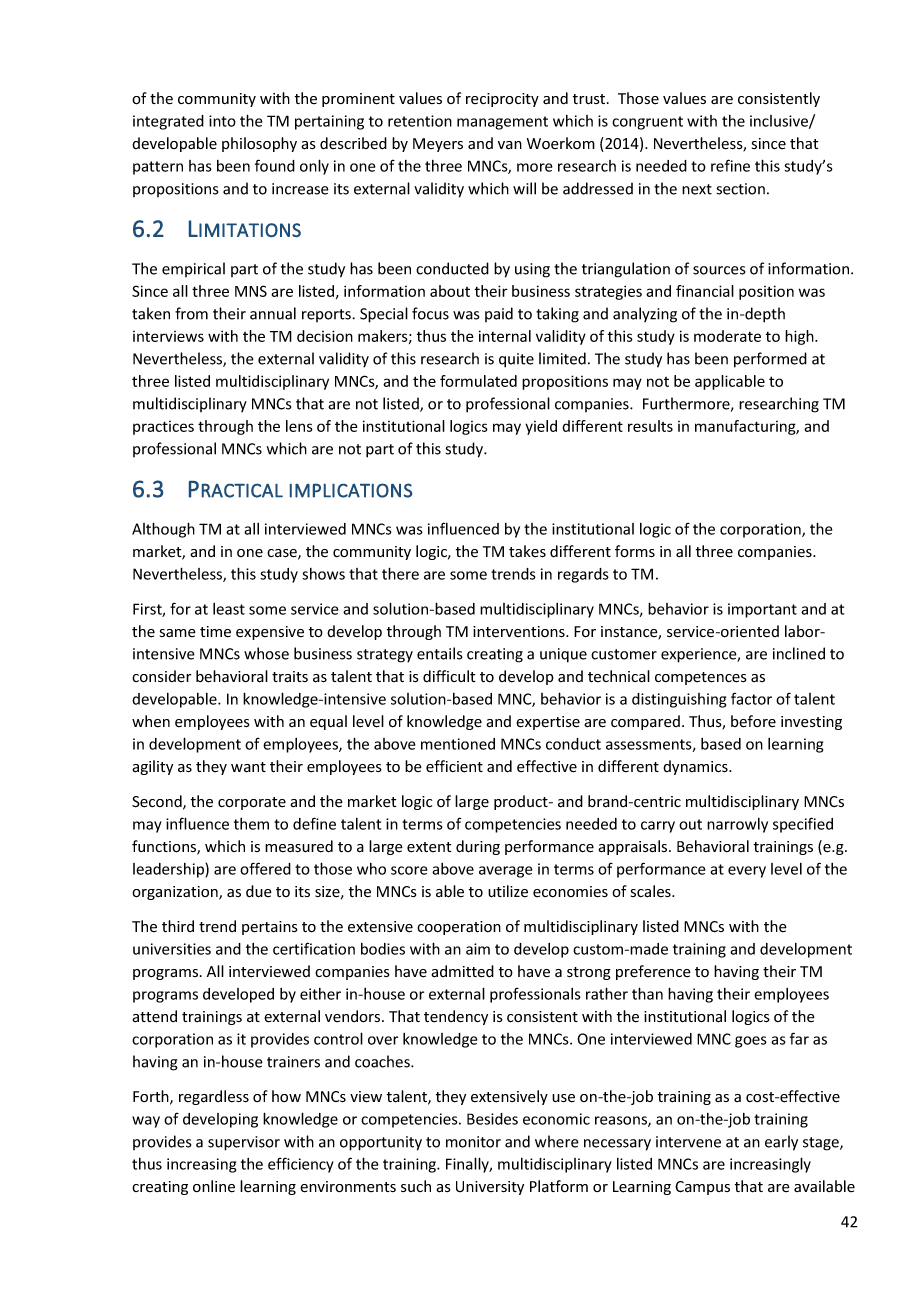 This document has height=1308, width=924. I want to click on monitor, so click(473, 1142).
